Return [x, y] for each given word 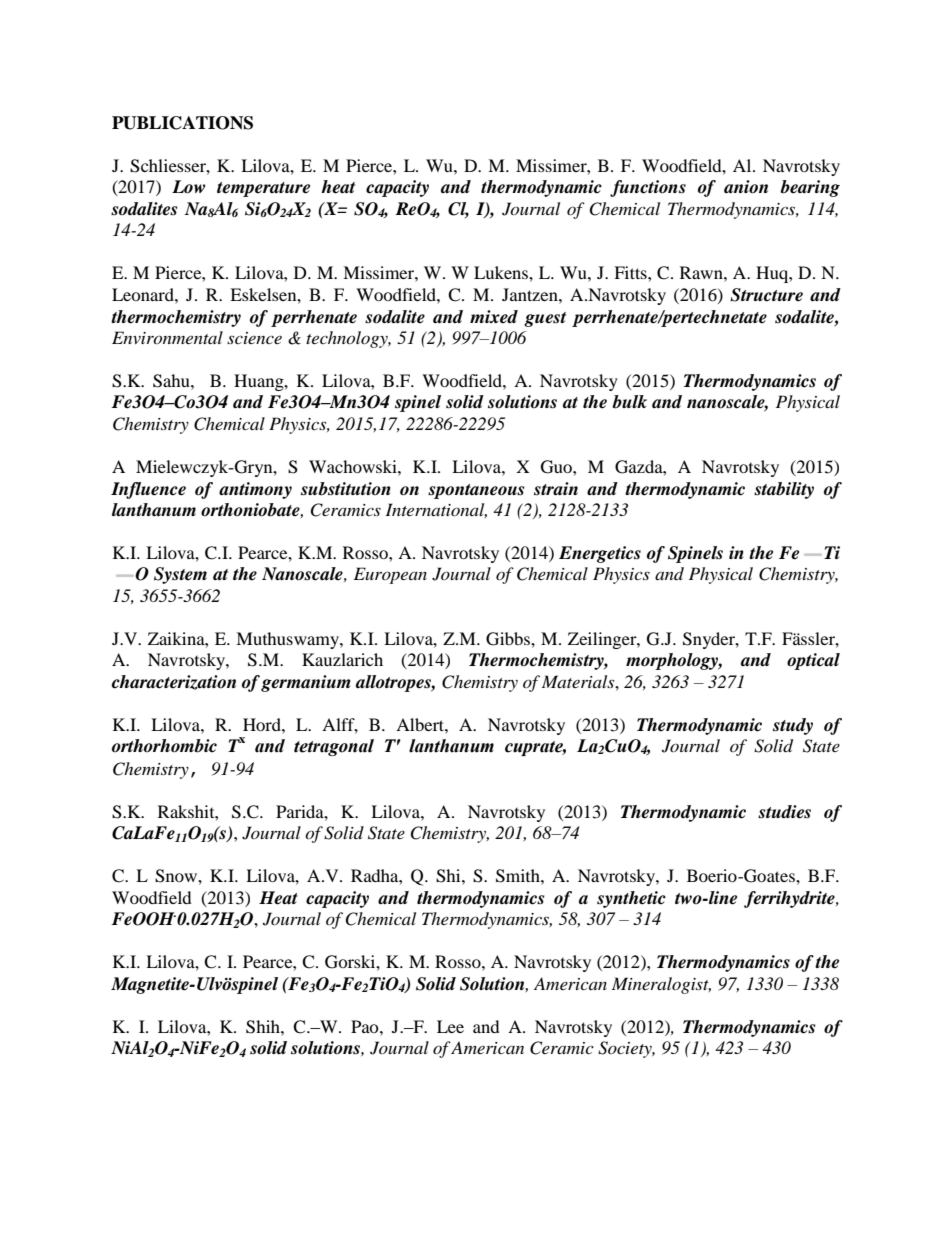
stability [784, 490]
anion [746, 187]
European [390, 575]
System [180, 575]
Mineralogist [661, 985]
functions [648, 188]
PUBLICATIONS [182, 123]
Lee [450, 1026]
